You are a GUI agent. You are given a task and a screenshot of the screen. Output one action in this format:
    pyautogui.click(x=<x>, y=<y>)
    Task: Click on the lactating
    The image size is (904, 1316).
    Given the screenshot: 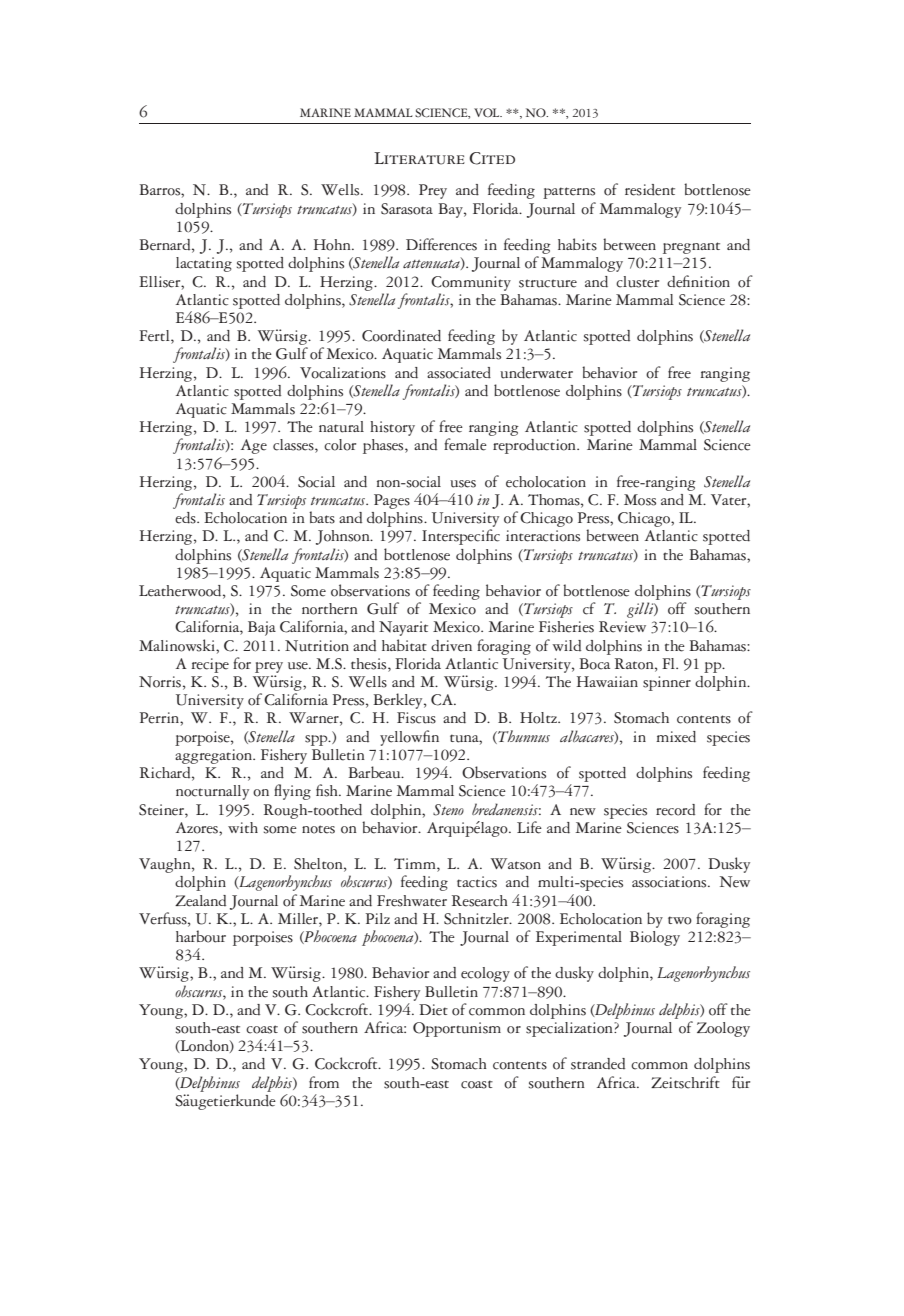 What is the action you would take?
    pyautogui.click(x=204, y=264)
